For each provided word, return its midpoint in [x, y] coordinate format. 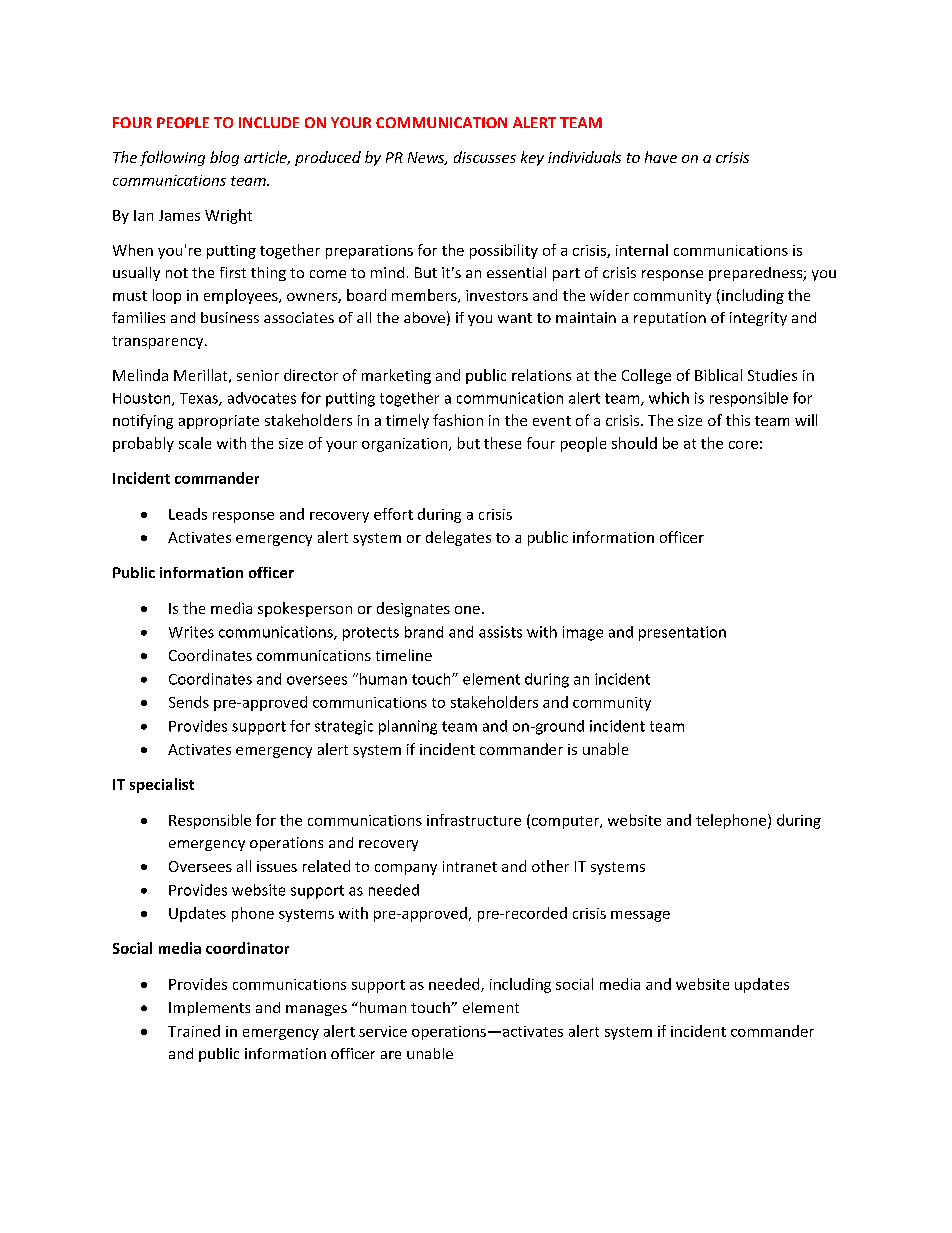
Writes [191, 632]
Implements [209, 1009]
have [661, 157]
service [383, 1031]
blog [224, 158]
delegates [458, 538]
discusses [485, 157]
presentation [682, 633]
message [640, 916]
